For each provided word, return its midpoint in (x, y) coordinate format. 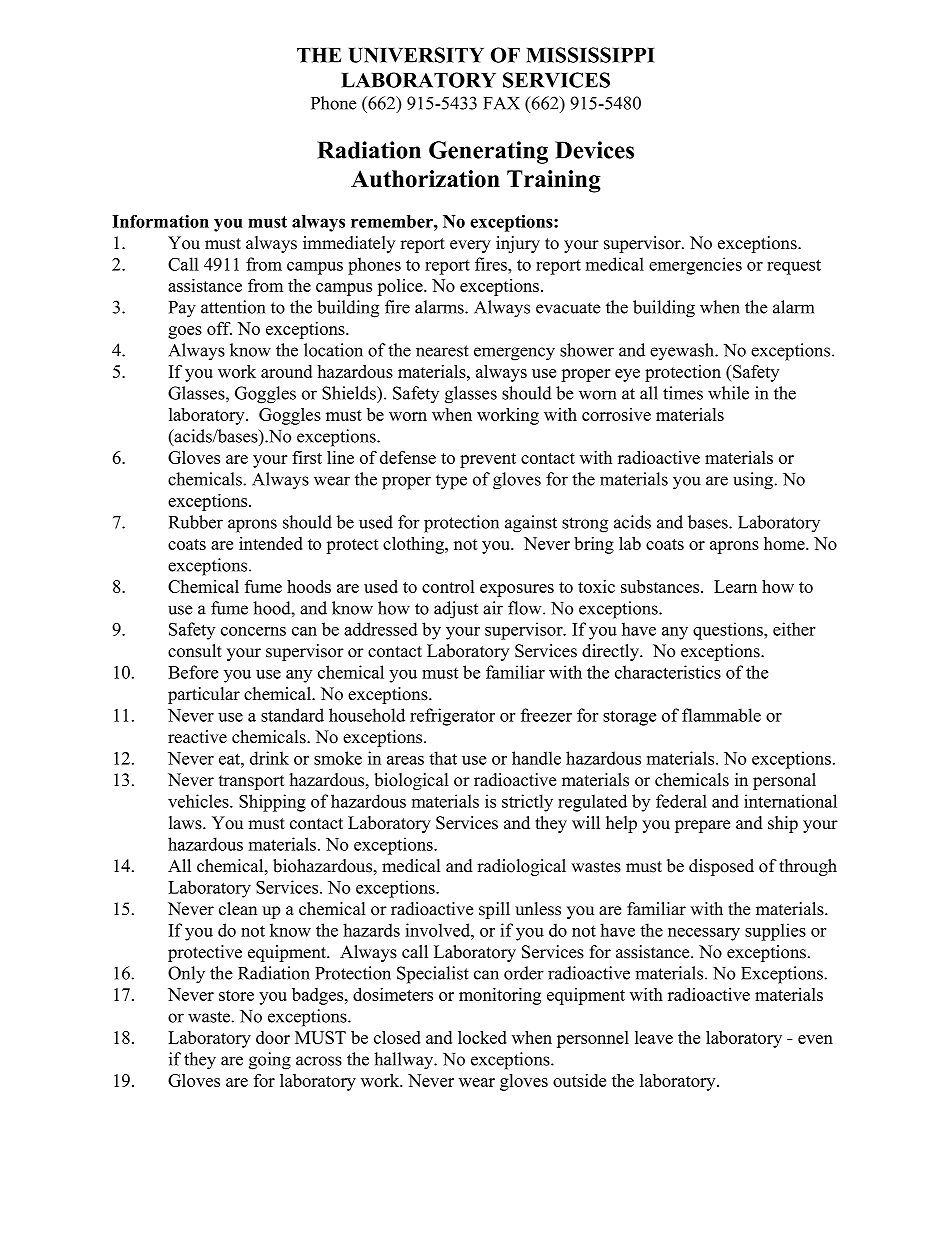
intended (271, 543)
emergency (514, 354)
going (270, 1061)
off (219, 328)
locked (482, 1037)
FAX (501, 103)
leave (654, 1037)
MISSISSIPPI (590, 55)
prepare (702, 826)
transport (252, 782)
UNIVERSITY (416, 55)
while (728, 393)
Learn (735, 586)
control (448, 586)
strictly (527, 803)
